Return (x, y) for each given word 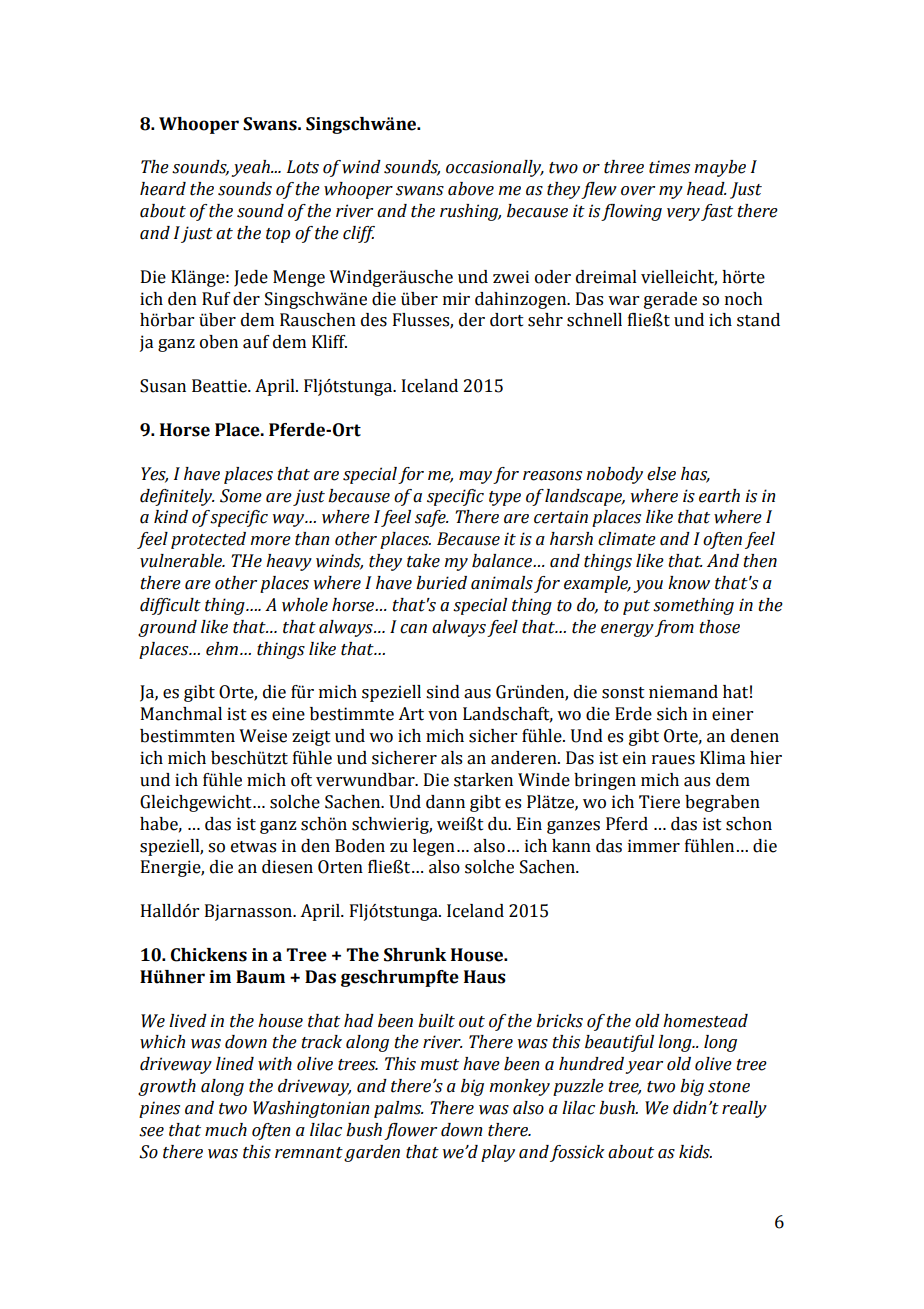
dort (507, 320)
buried (441, 583)
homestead (705, 1021)
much (226, 1130)
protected (208, 540)
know (689, 583)
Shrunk (415, 955)
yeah (251, 168)
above (471, 189)
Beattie (220, 386)
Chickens (209, 955)
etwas (253, 847)
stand (758, 320)
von (442, 716)
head (707, 189)
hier (766, 758)
